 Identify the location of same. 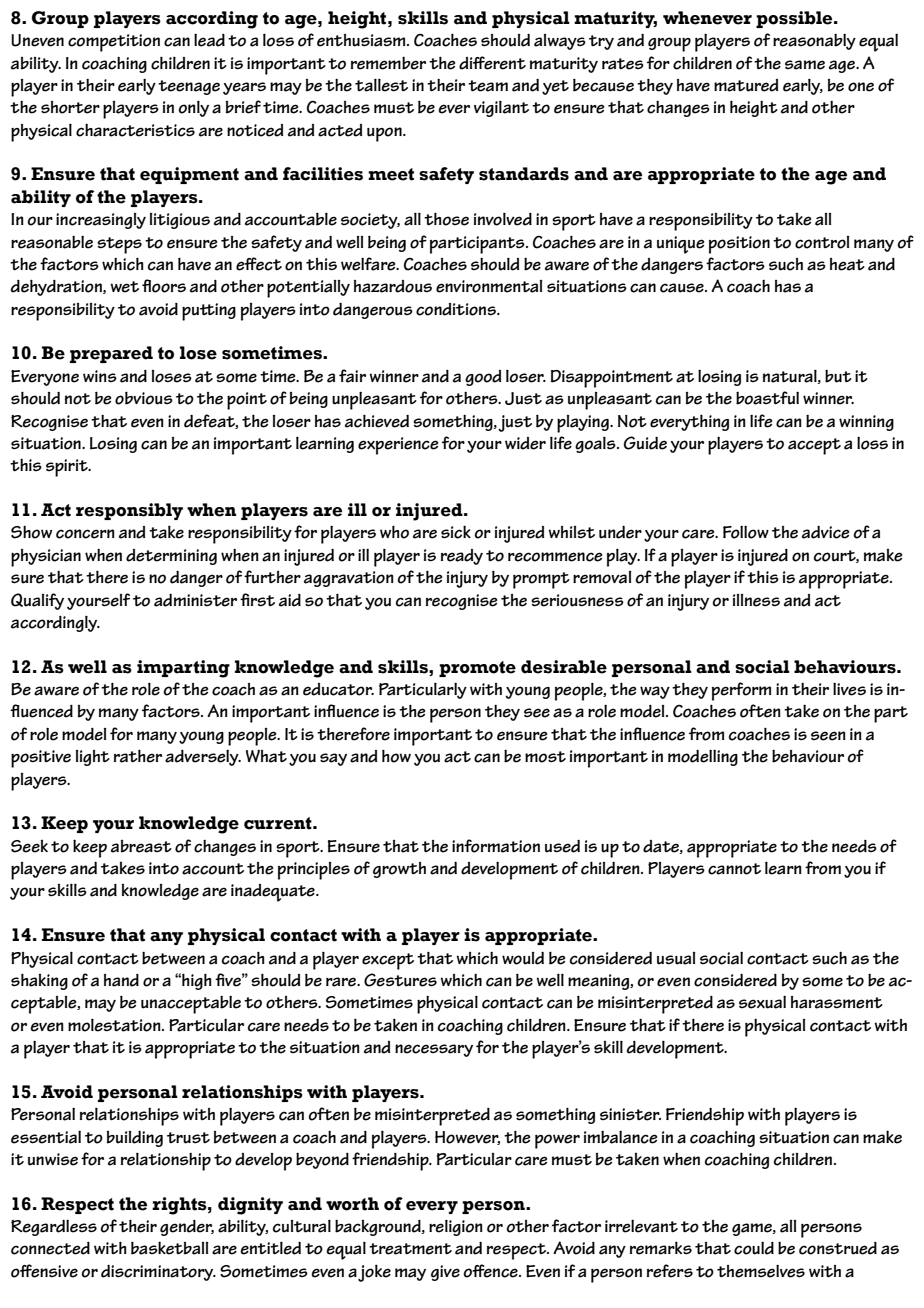
(805, 65).
